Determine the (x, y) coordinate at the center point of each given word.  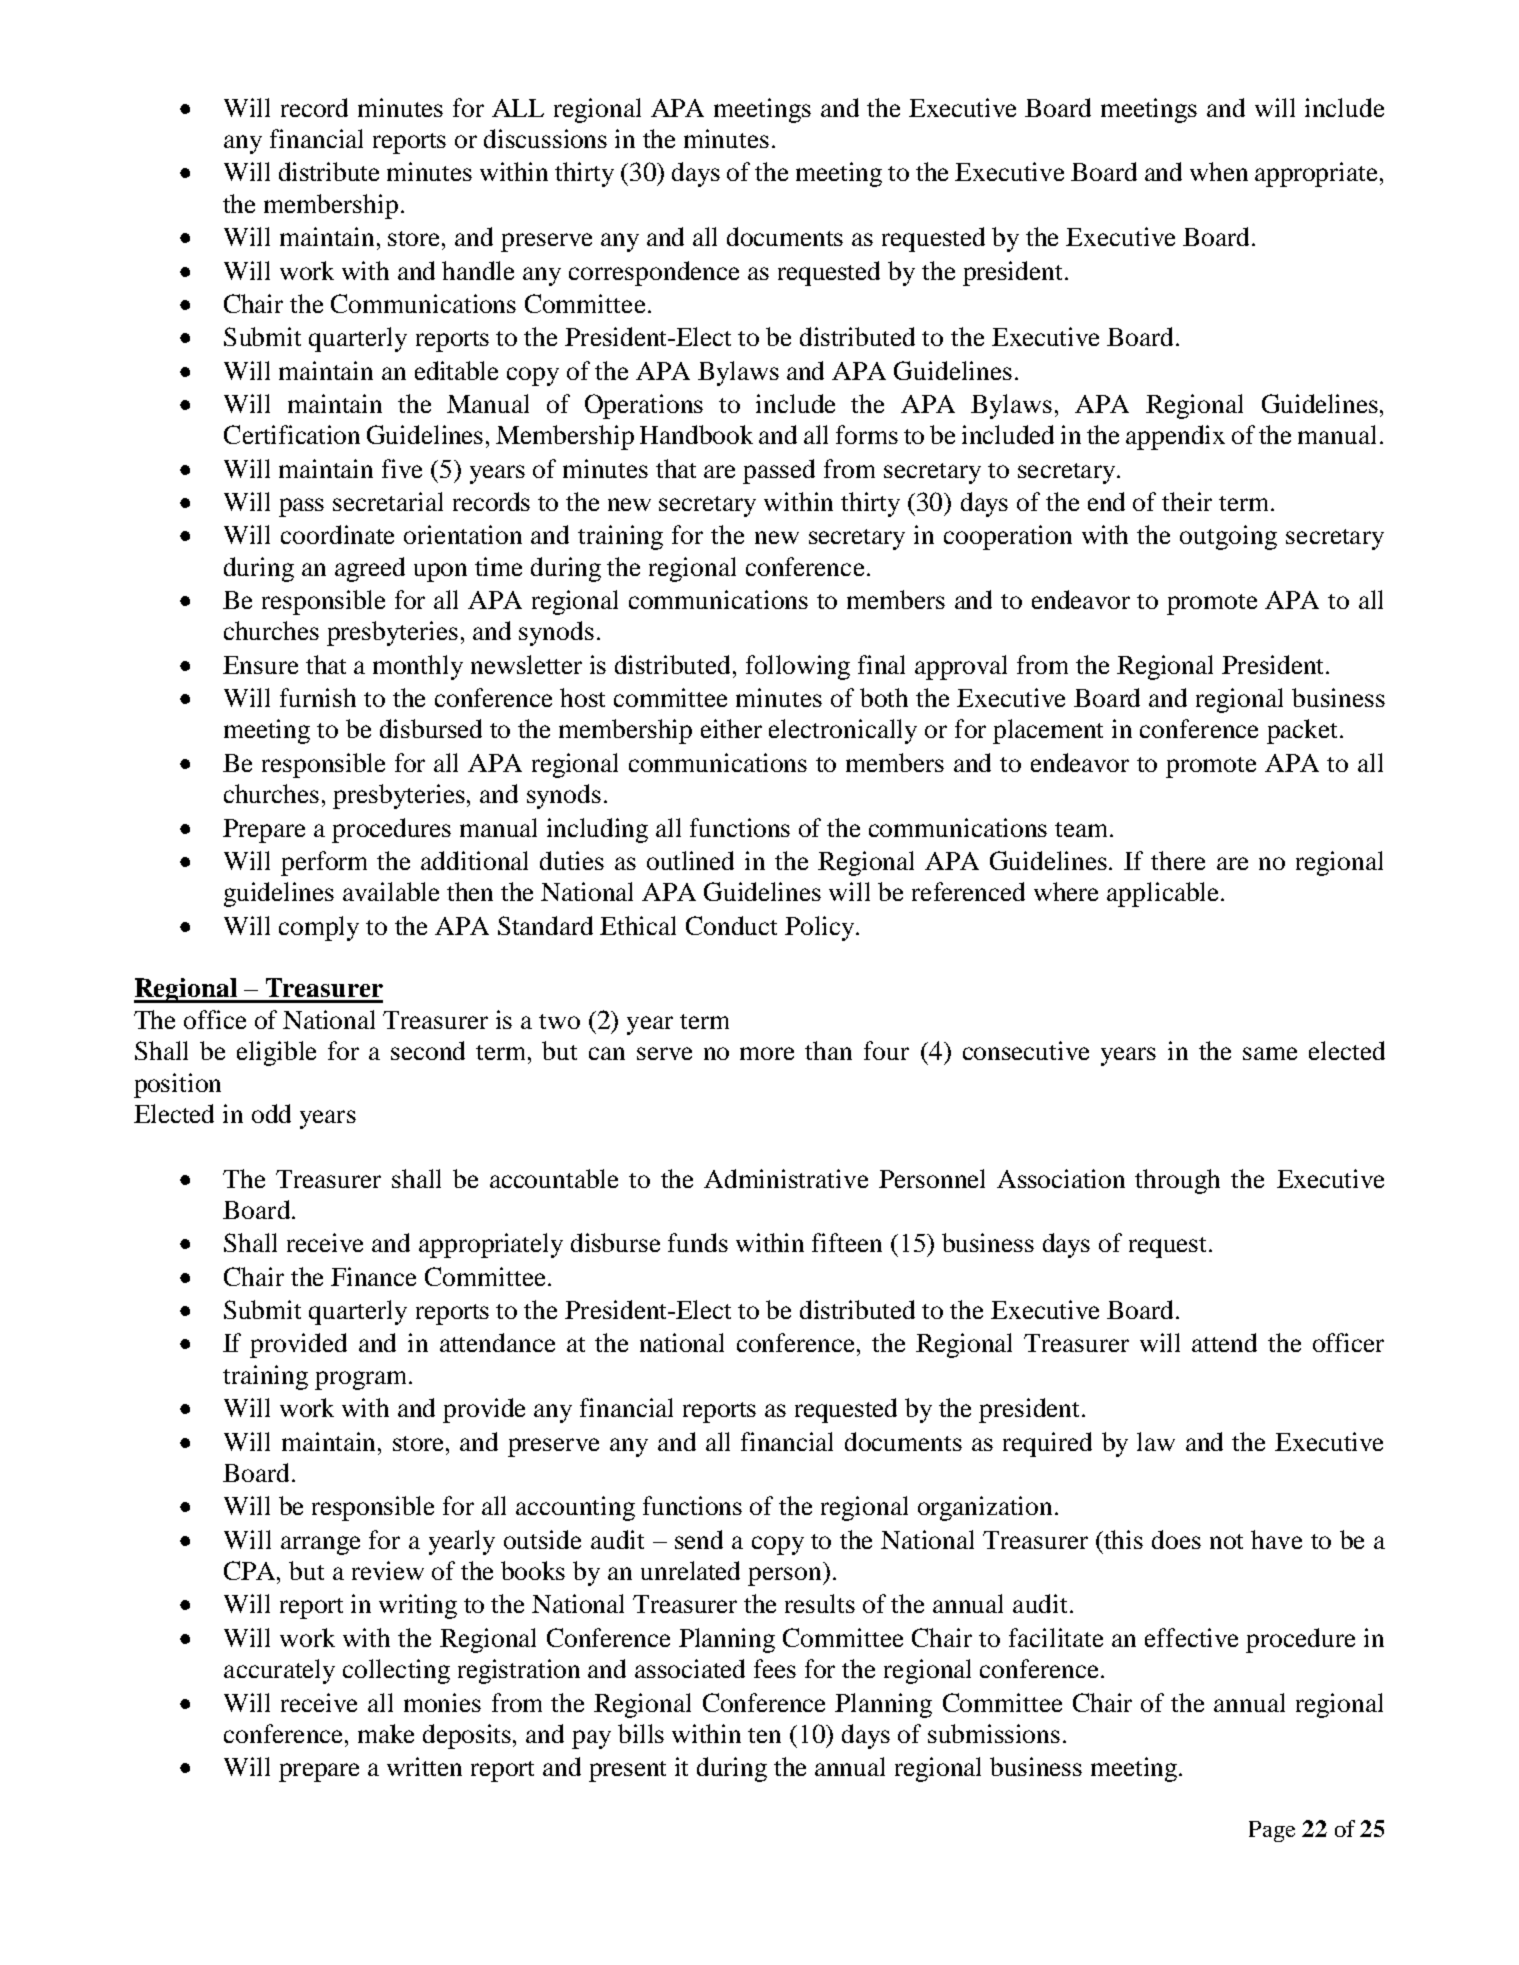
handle (478, 270)
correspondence (654, 273)
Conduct (731, 925)
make (386, 1733)
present (627, 1771)
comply (319, 928)
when (1219, 171)
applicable (1162, 894)
